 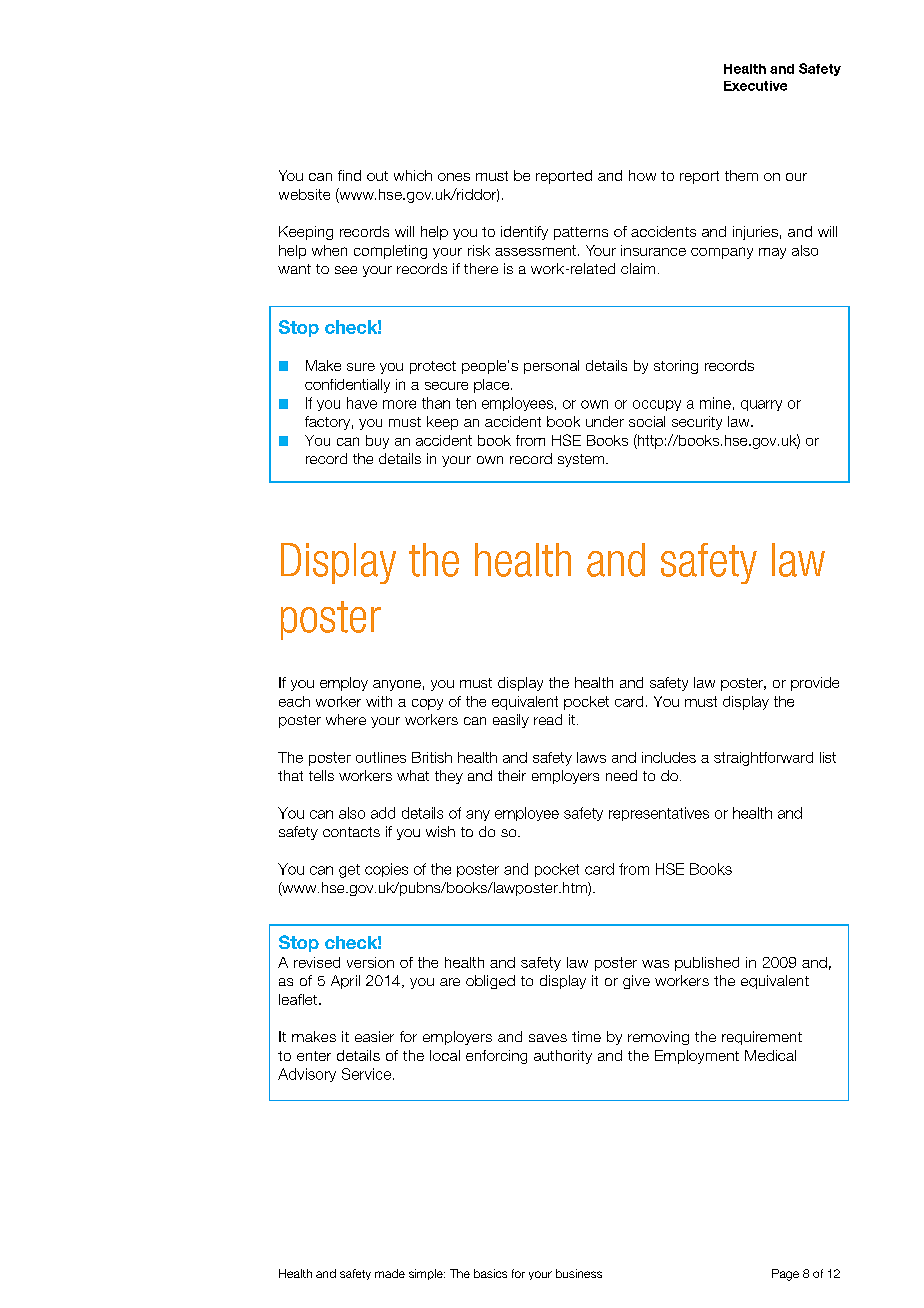 What do you see at coordinates (548, 719) in the screenshot?
I see `read` at bounding box center [548, 719].
